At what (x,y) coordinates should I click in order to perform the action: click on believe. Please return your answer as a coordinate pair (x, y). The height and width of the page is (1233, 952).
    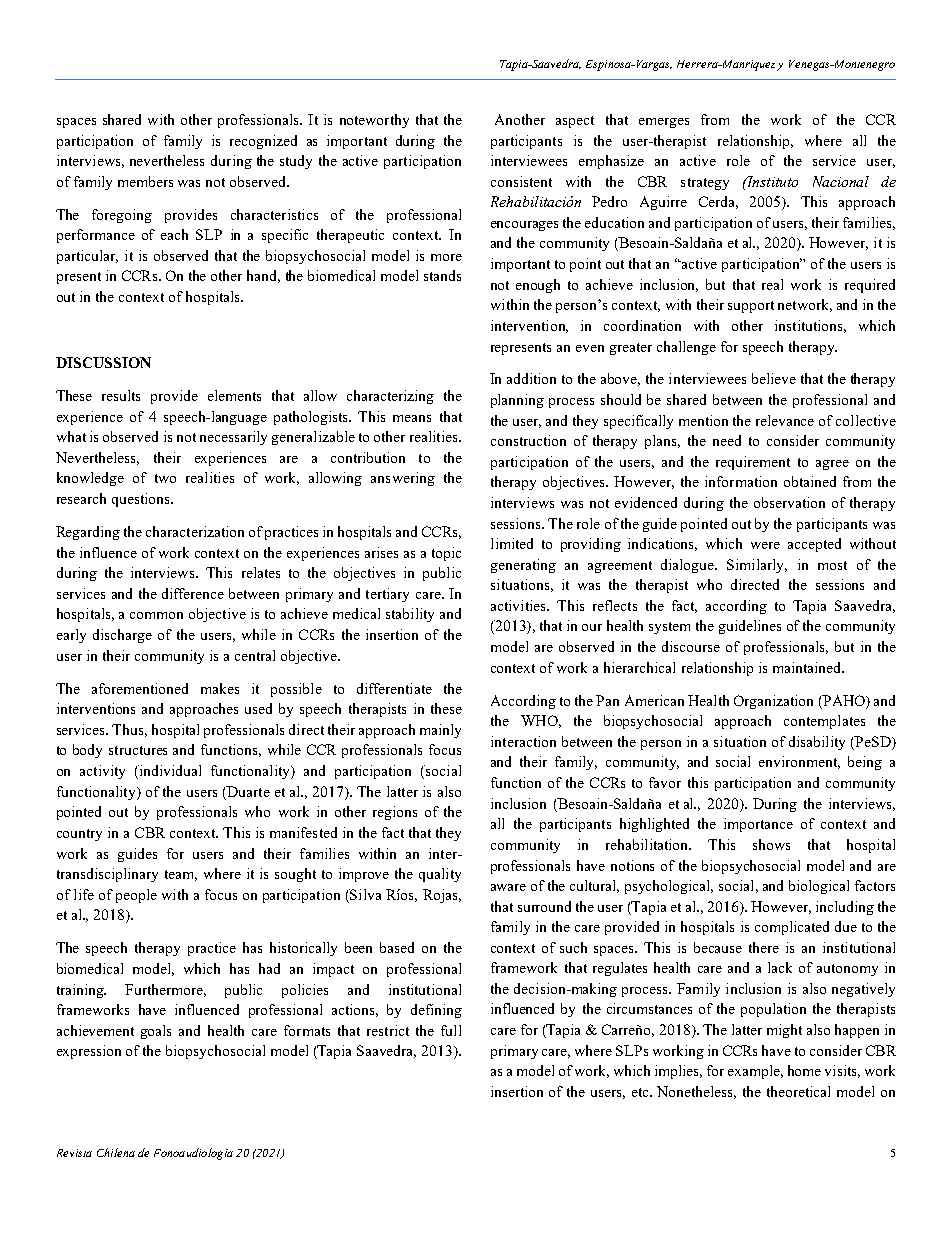
    Looking at the image, I should click on (774, 378).
